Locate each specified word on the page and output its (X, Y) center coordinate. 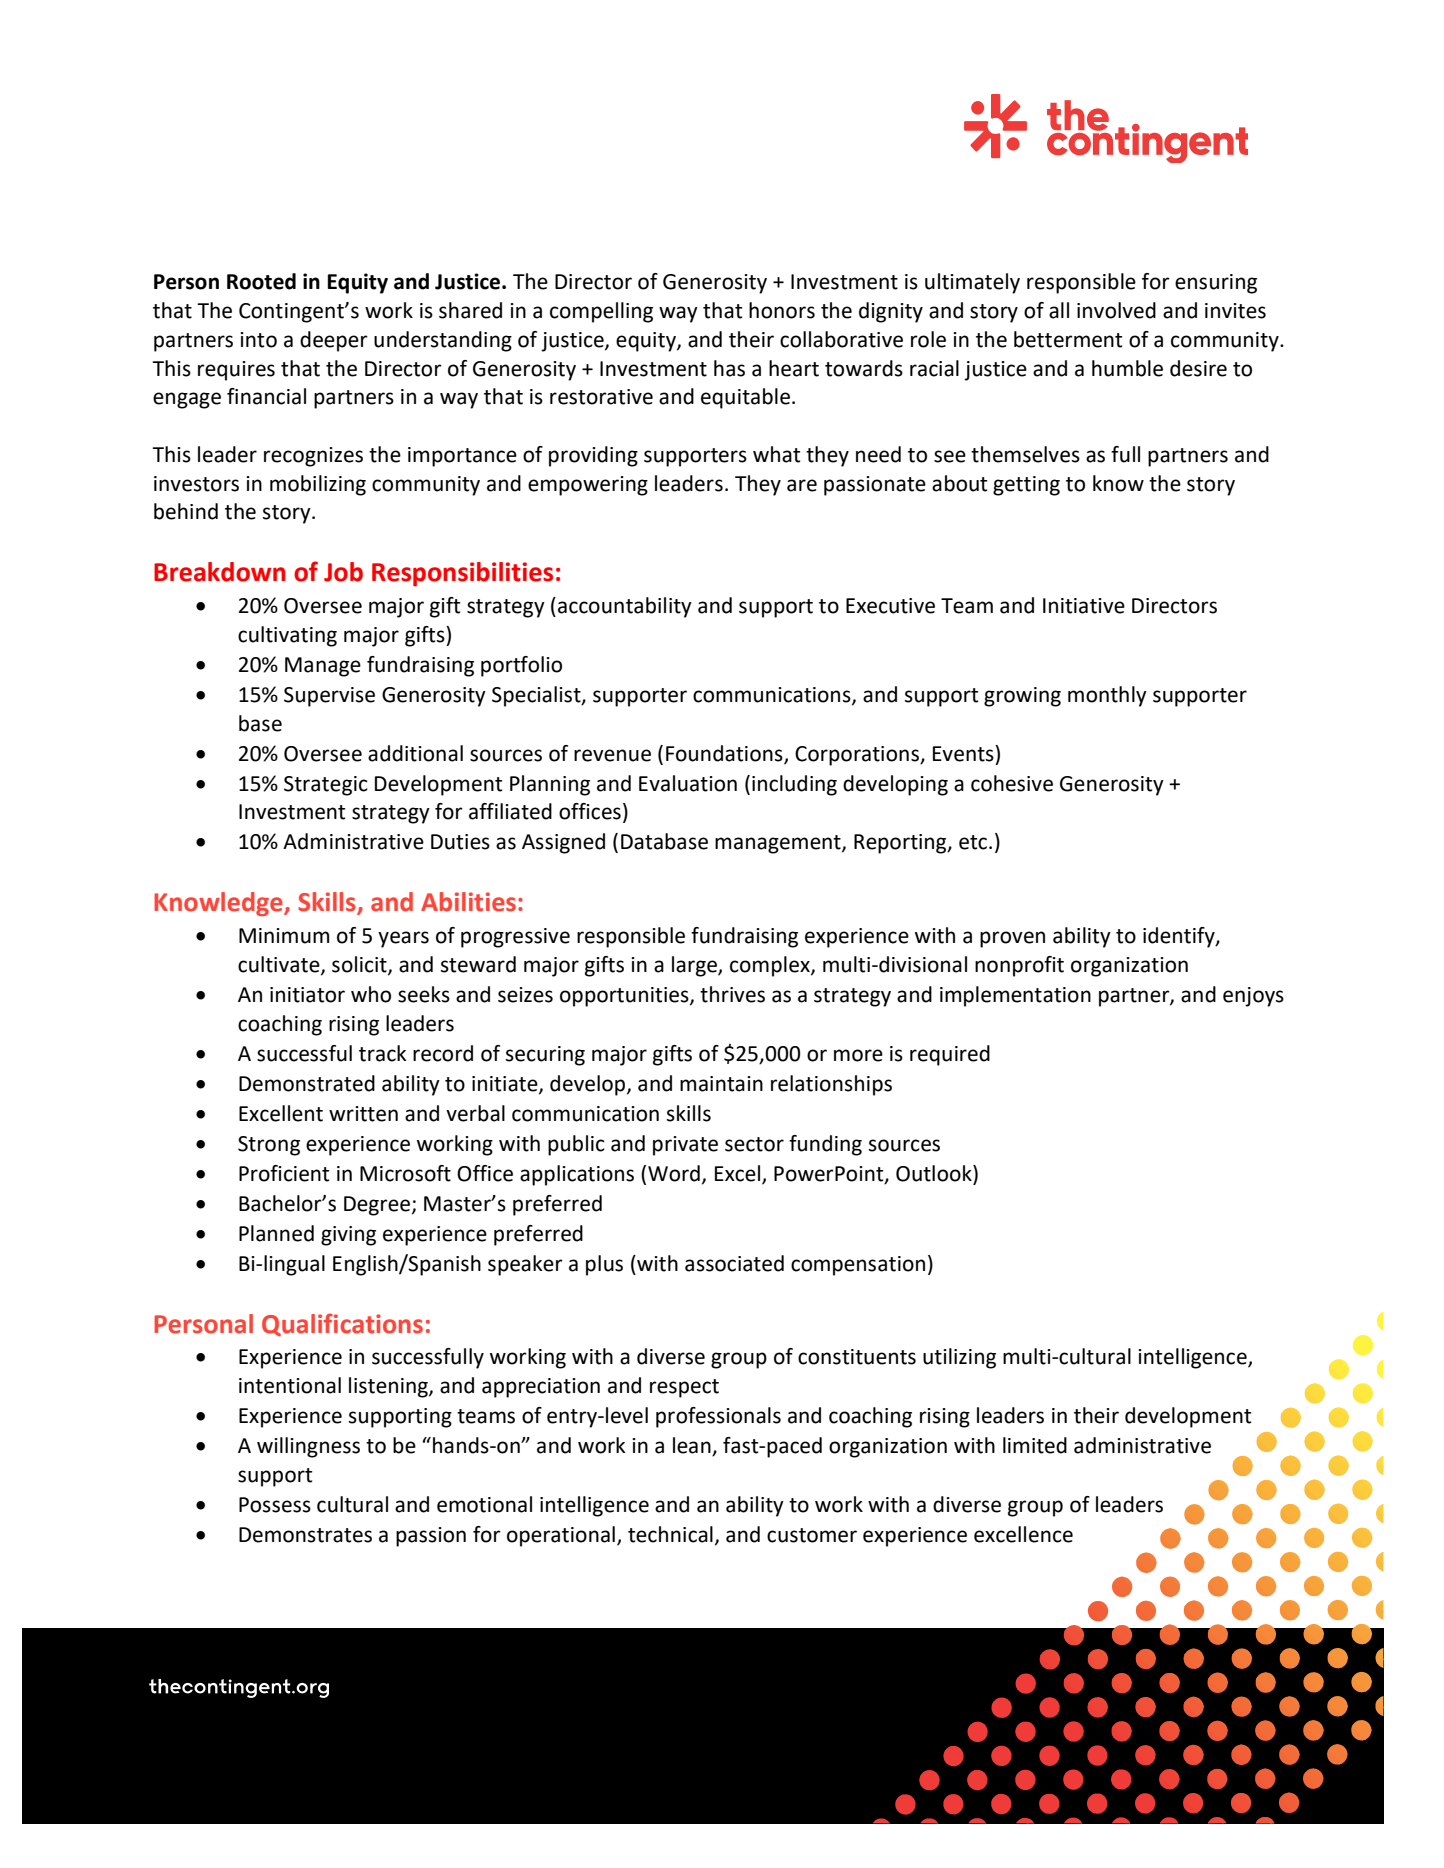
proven (1012, 939)
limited (1035, 1445)
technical (670, 1534)
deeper (334, 341)
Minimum (284, 936)
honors (782, 310)
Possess (275, 1505)
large (695, 966)
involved (1116, 310)
